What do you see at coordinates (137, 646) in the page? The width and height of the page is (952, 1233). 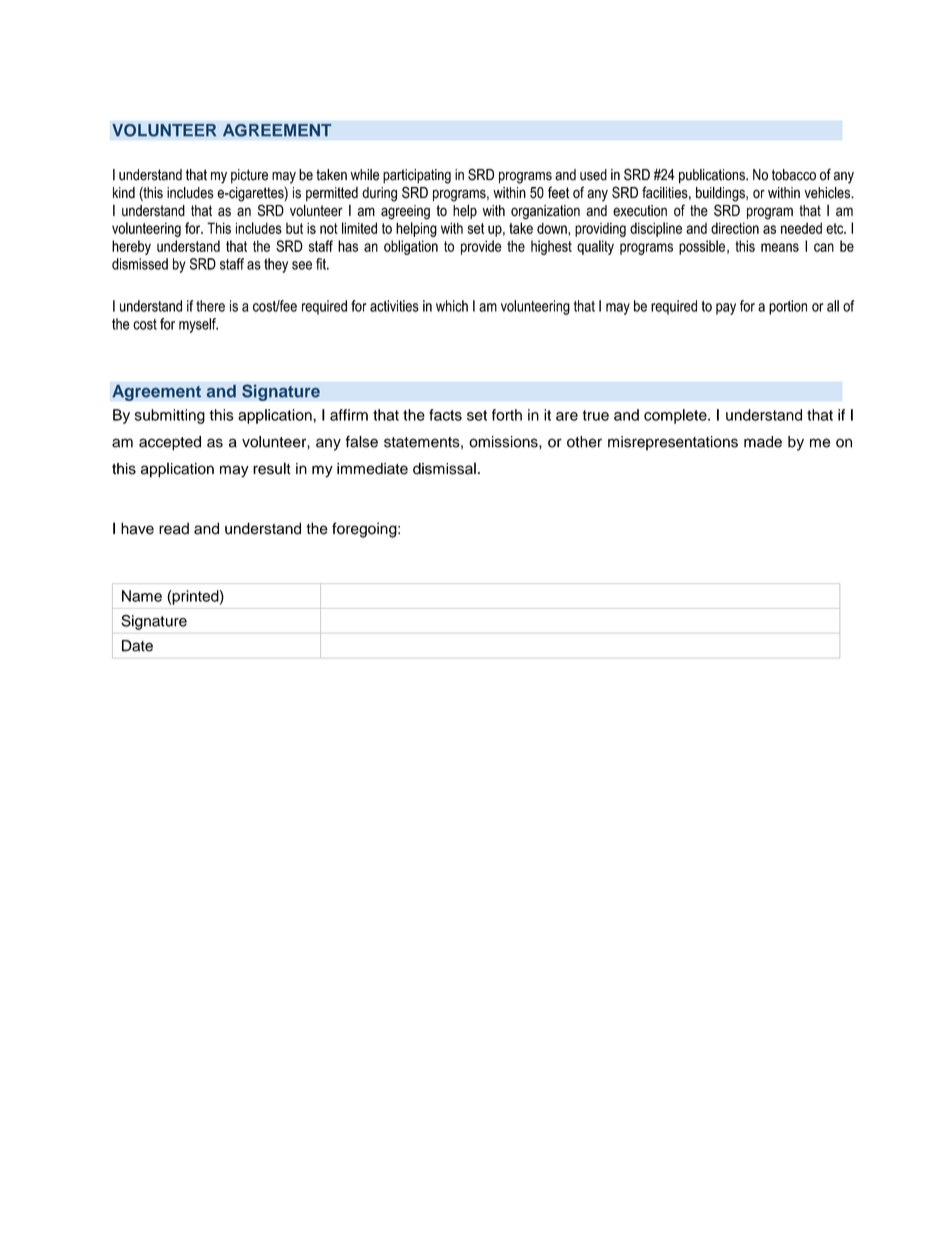 I see `Date` at bounding box center [137, 646].
